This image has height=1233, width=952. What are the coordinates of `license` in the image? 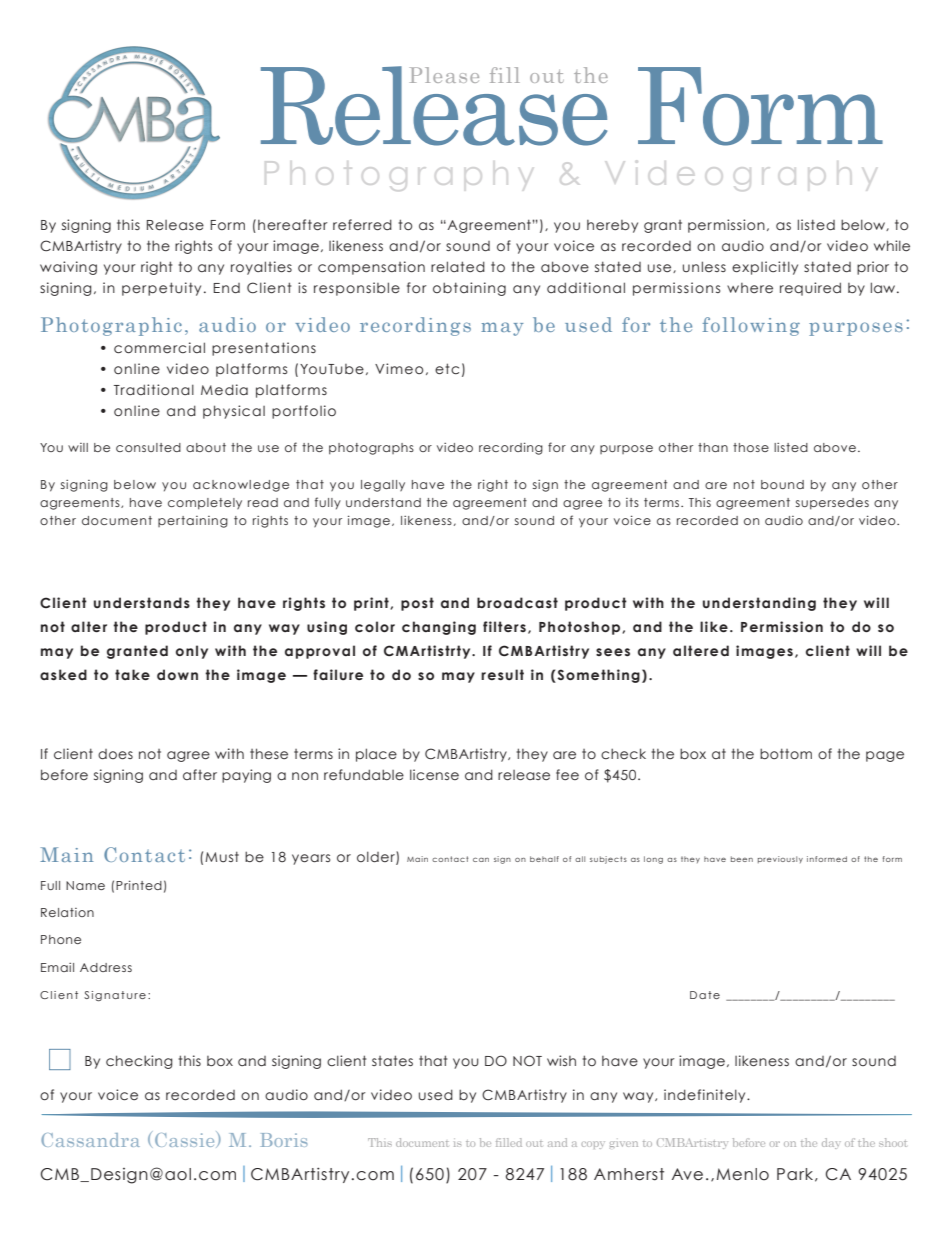 It's located at (434, 774).
